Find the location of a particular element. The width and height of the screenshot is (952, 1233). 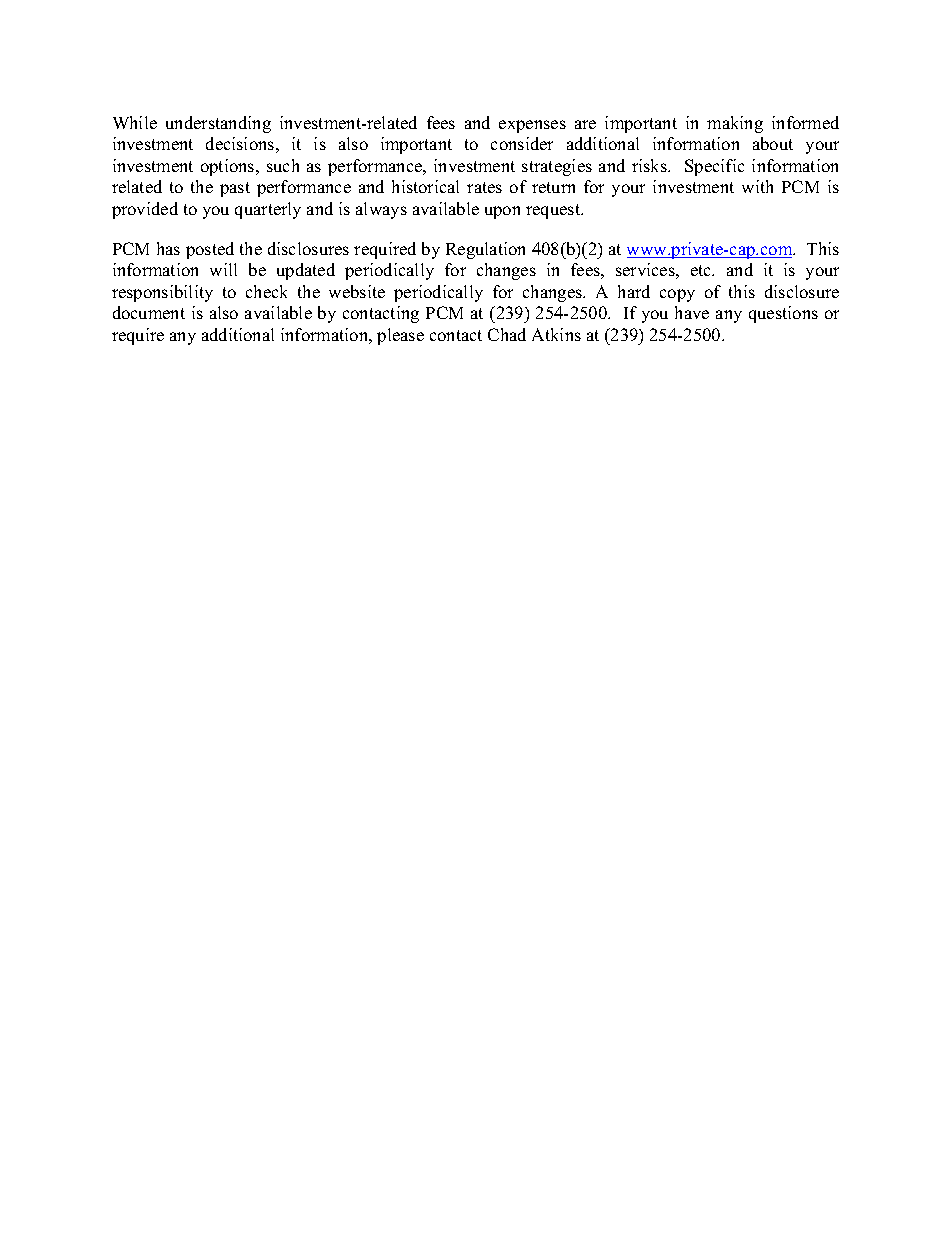

Chad is located at coordinates (507, 334).
